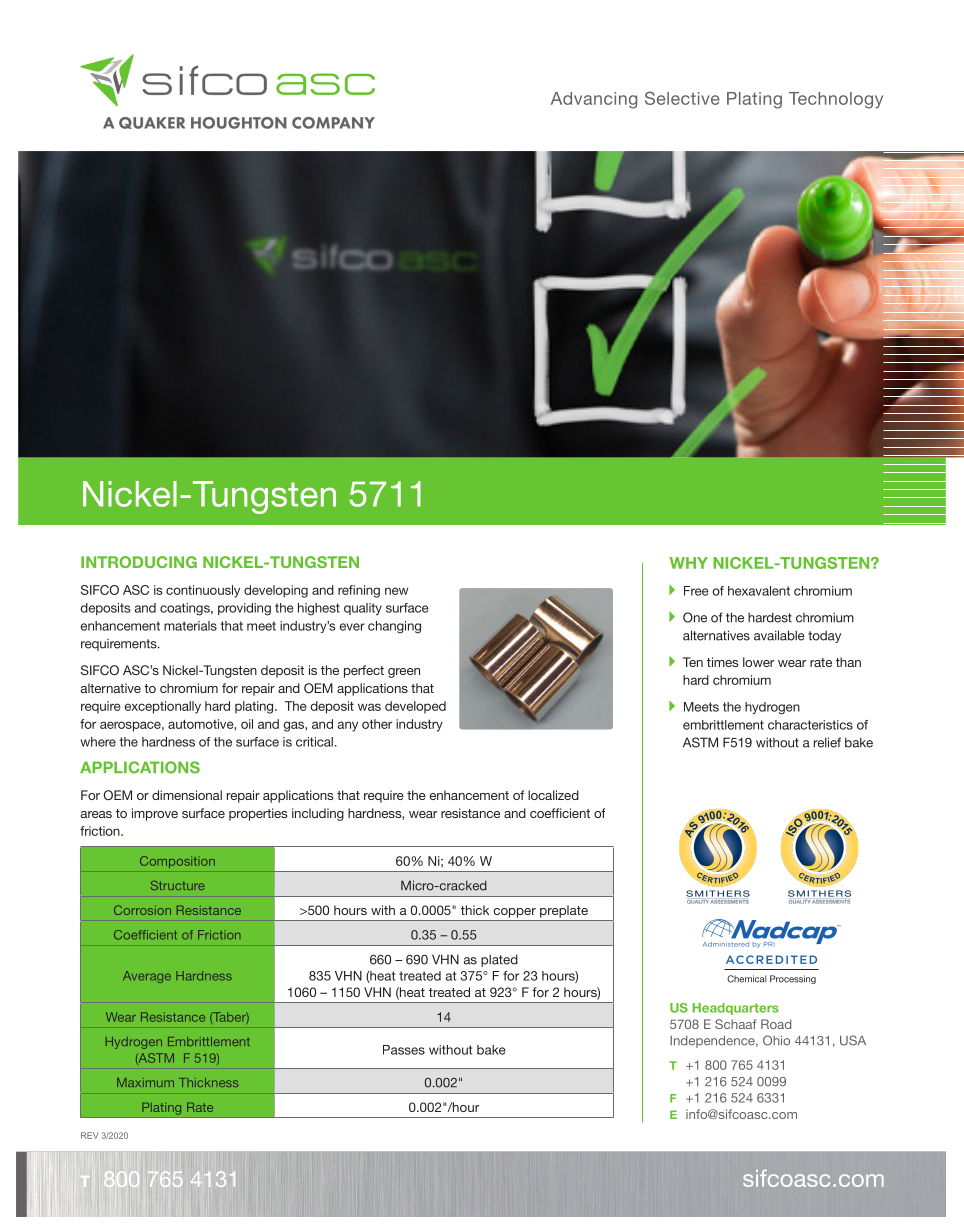 The width and height of the screenshot is (964, 1232). What do you see at coordinates (396, 591) in the screenshot?
I see `new` at bounding box center [396, 591].
